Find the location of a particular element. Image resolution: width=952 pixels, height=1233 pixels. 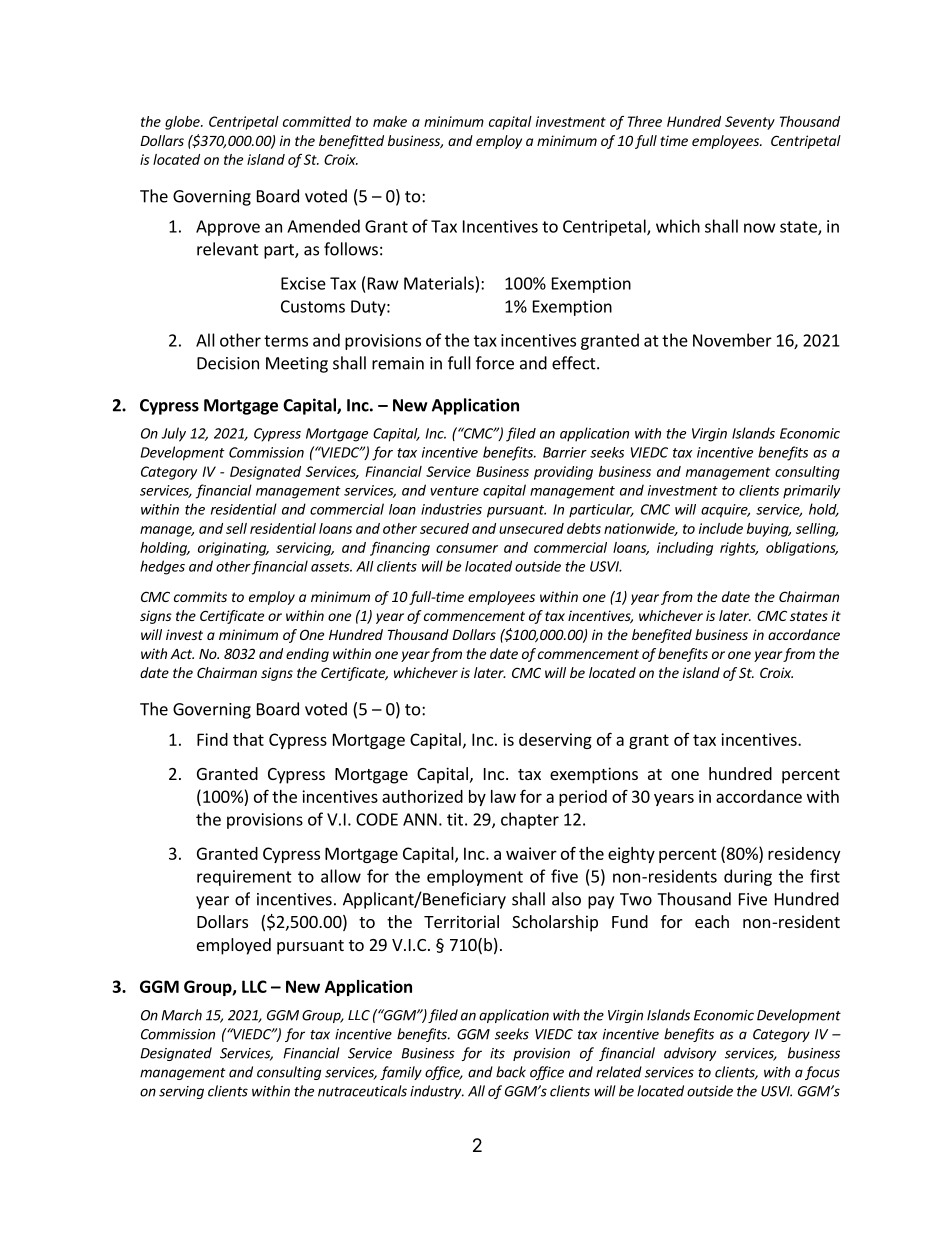

globe is located at coordinates (183, 123).
